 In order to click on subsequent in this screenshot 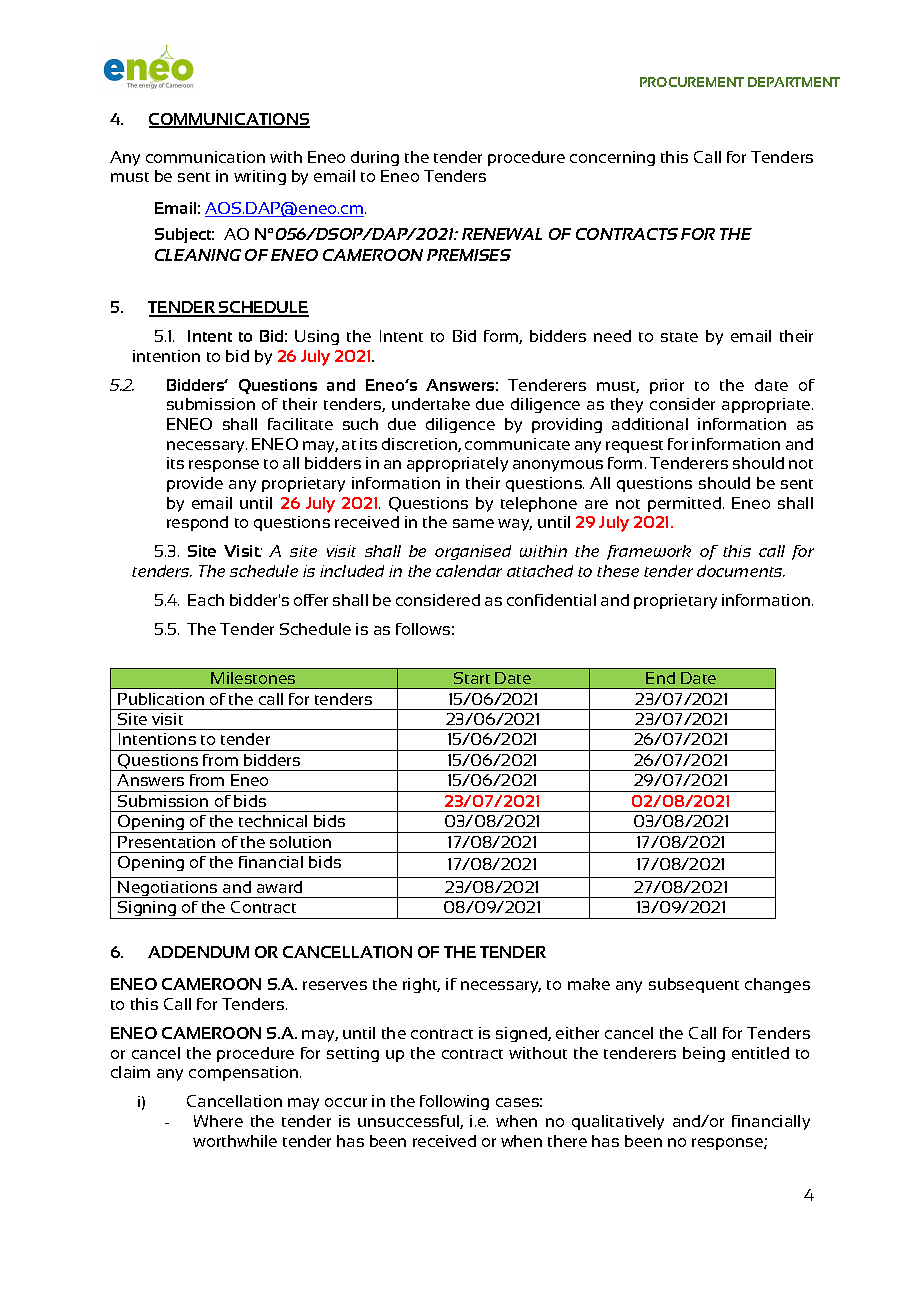, I will do `click(694, 985)`.
